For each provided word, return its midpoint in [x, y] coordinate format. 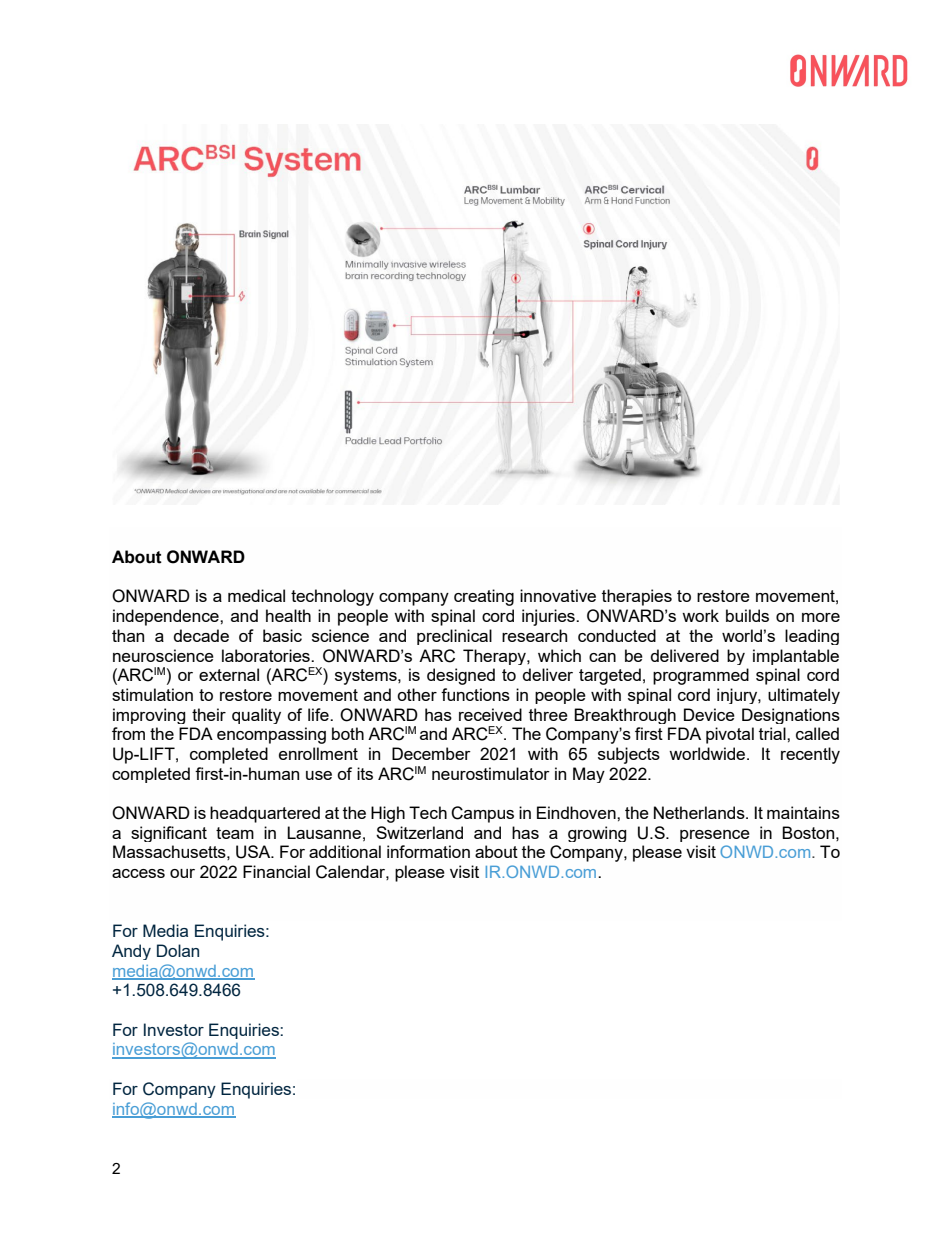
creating [484, 597]
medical [256, 595]
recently [810, 755]
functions [475, 694]
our [182, 873]
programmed [701, 676]
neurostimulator [491, 773]
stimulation [152, 694]
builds [747, 615]
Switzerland [419, 832]
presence [715, 836]
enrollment [318, 753]
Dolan [178, 950]
